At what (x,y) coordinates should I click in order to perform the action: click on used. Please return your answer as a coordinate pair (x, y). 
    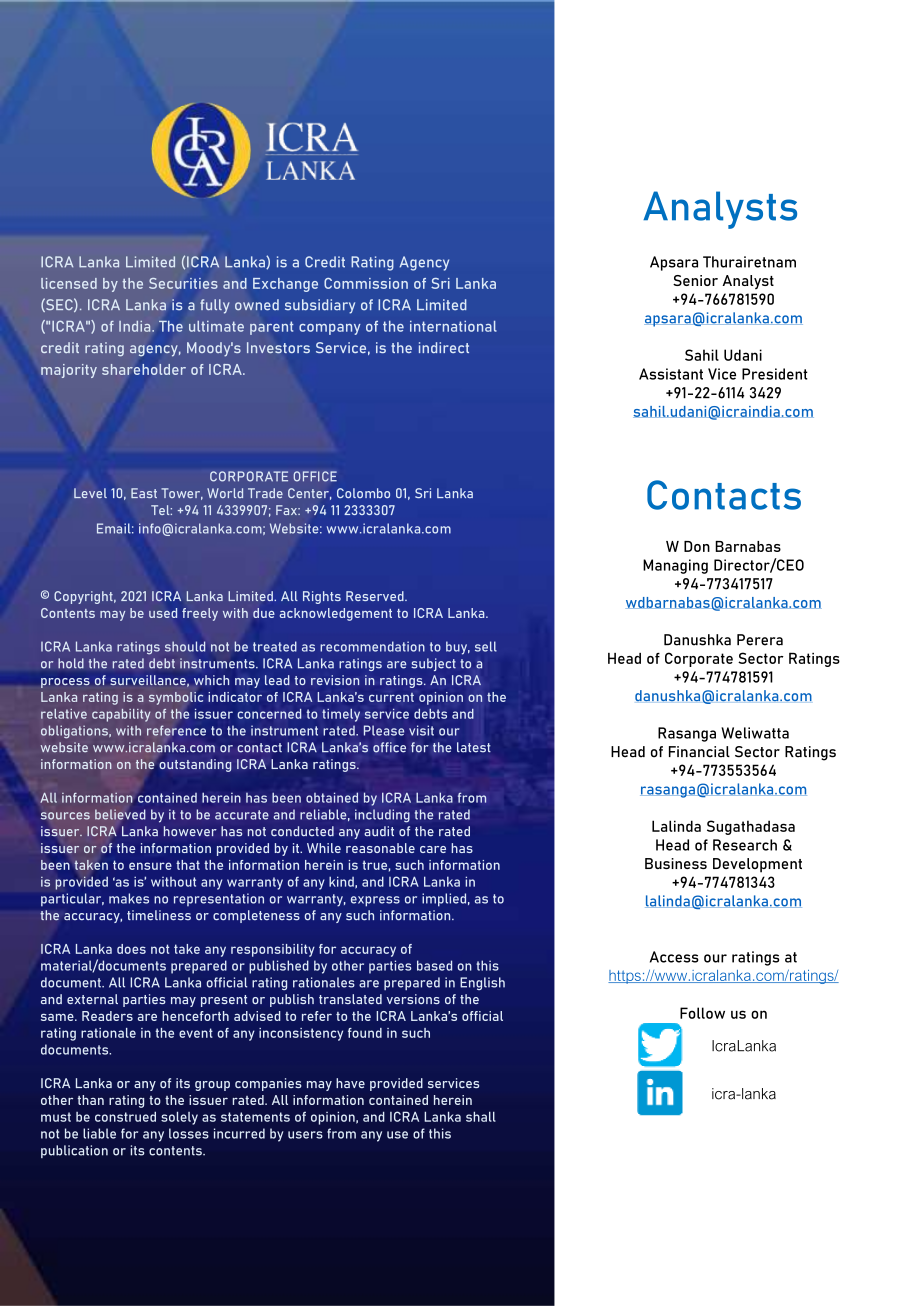
    Looking at the image, I should click on (163, 613).
